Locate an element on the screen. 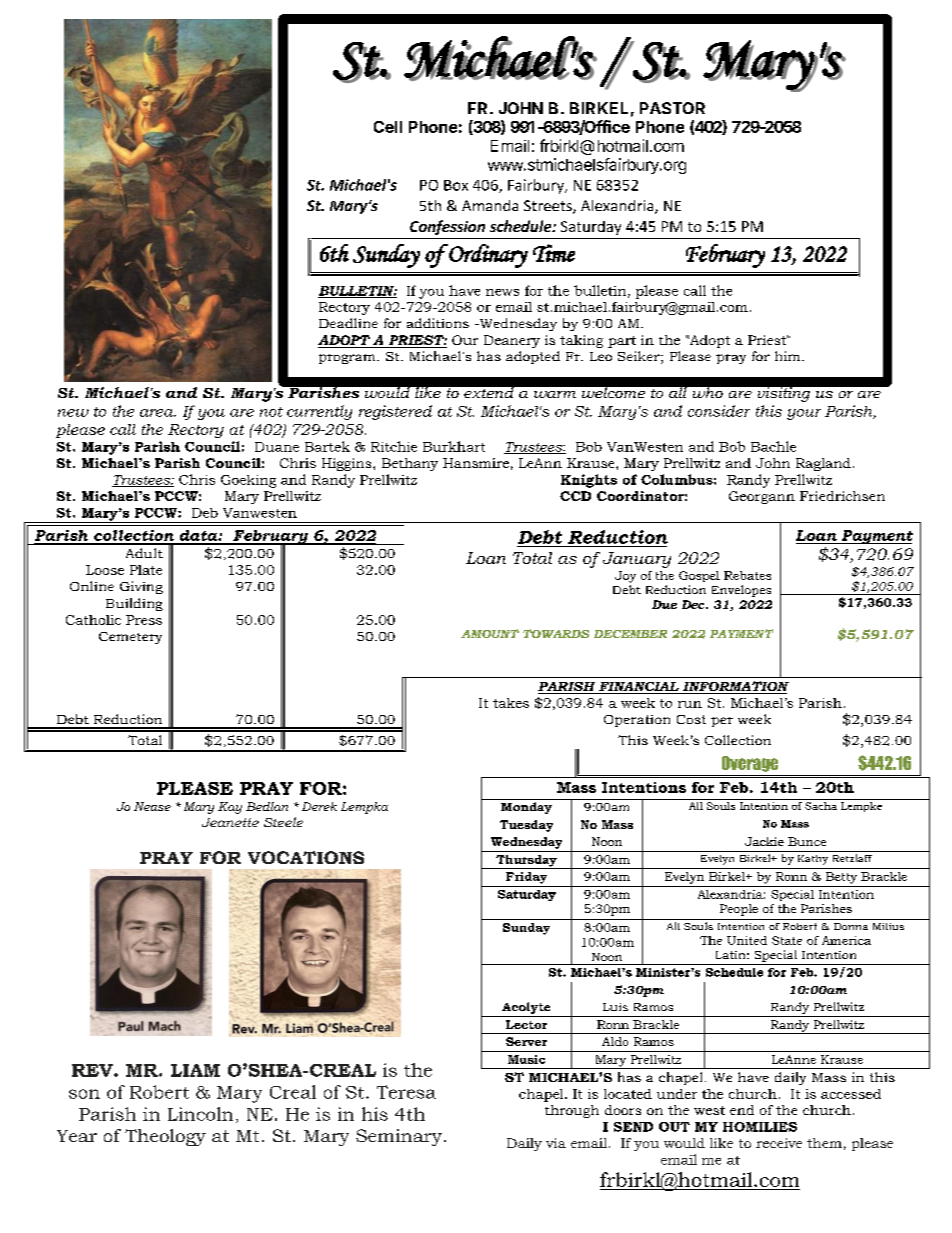 Image resolution: width=952 pixels, height=1233 pixels. Burkhart is located at coordinates (454, 446).
